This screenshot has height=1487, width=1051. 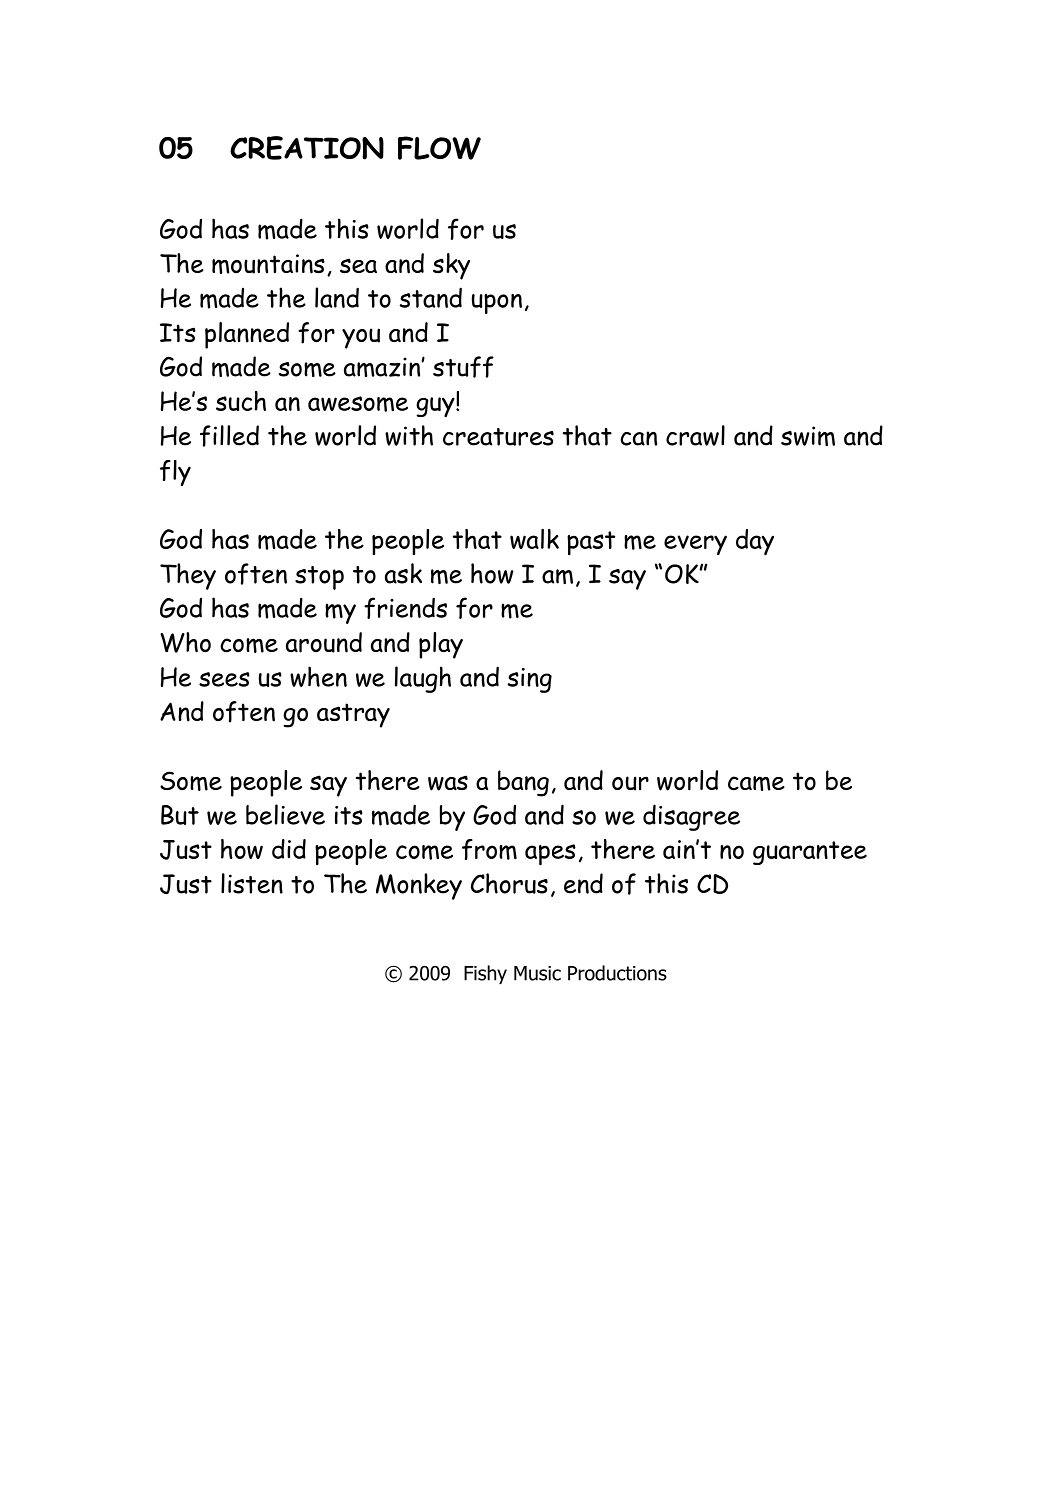 What do you see at coordinates (285, 814) in the screenshot?
I see `believe` at bounding box center [285, 814].
